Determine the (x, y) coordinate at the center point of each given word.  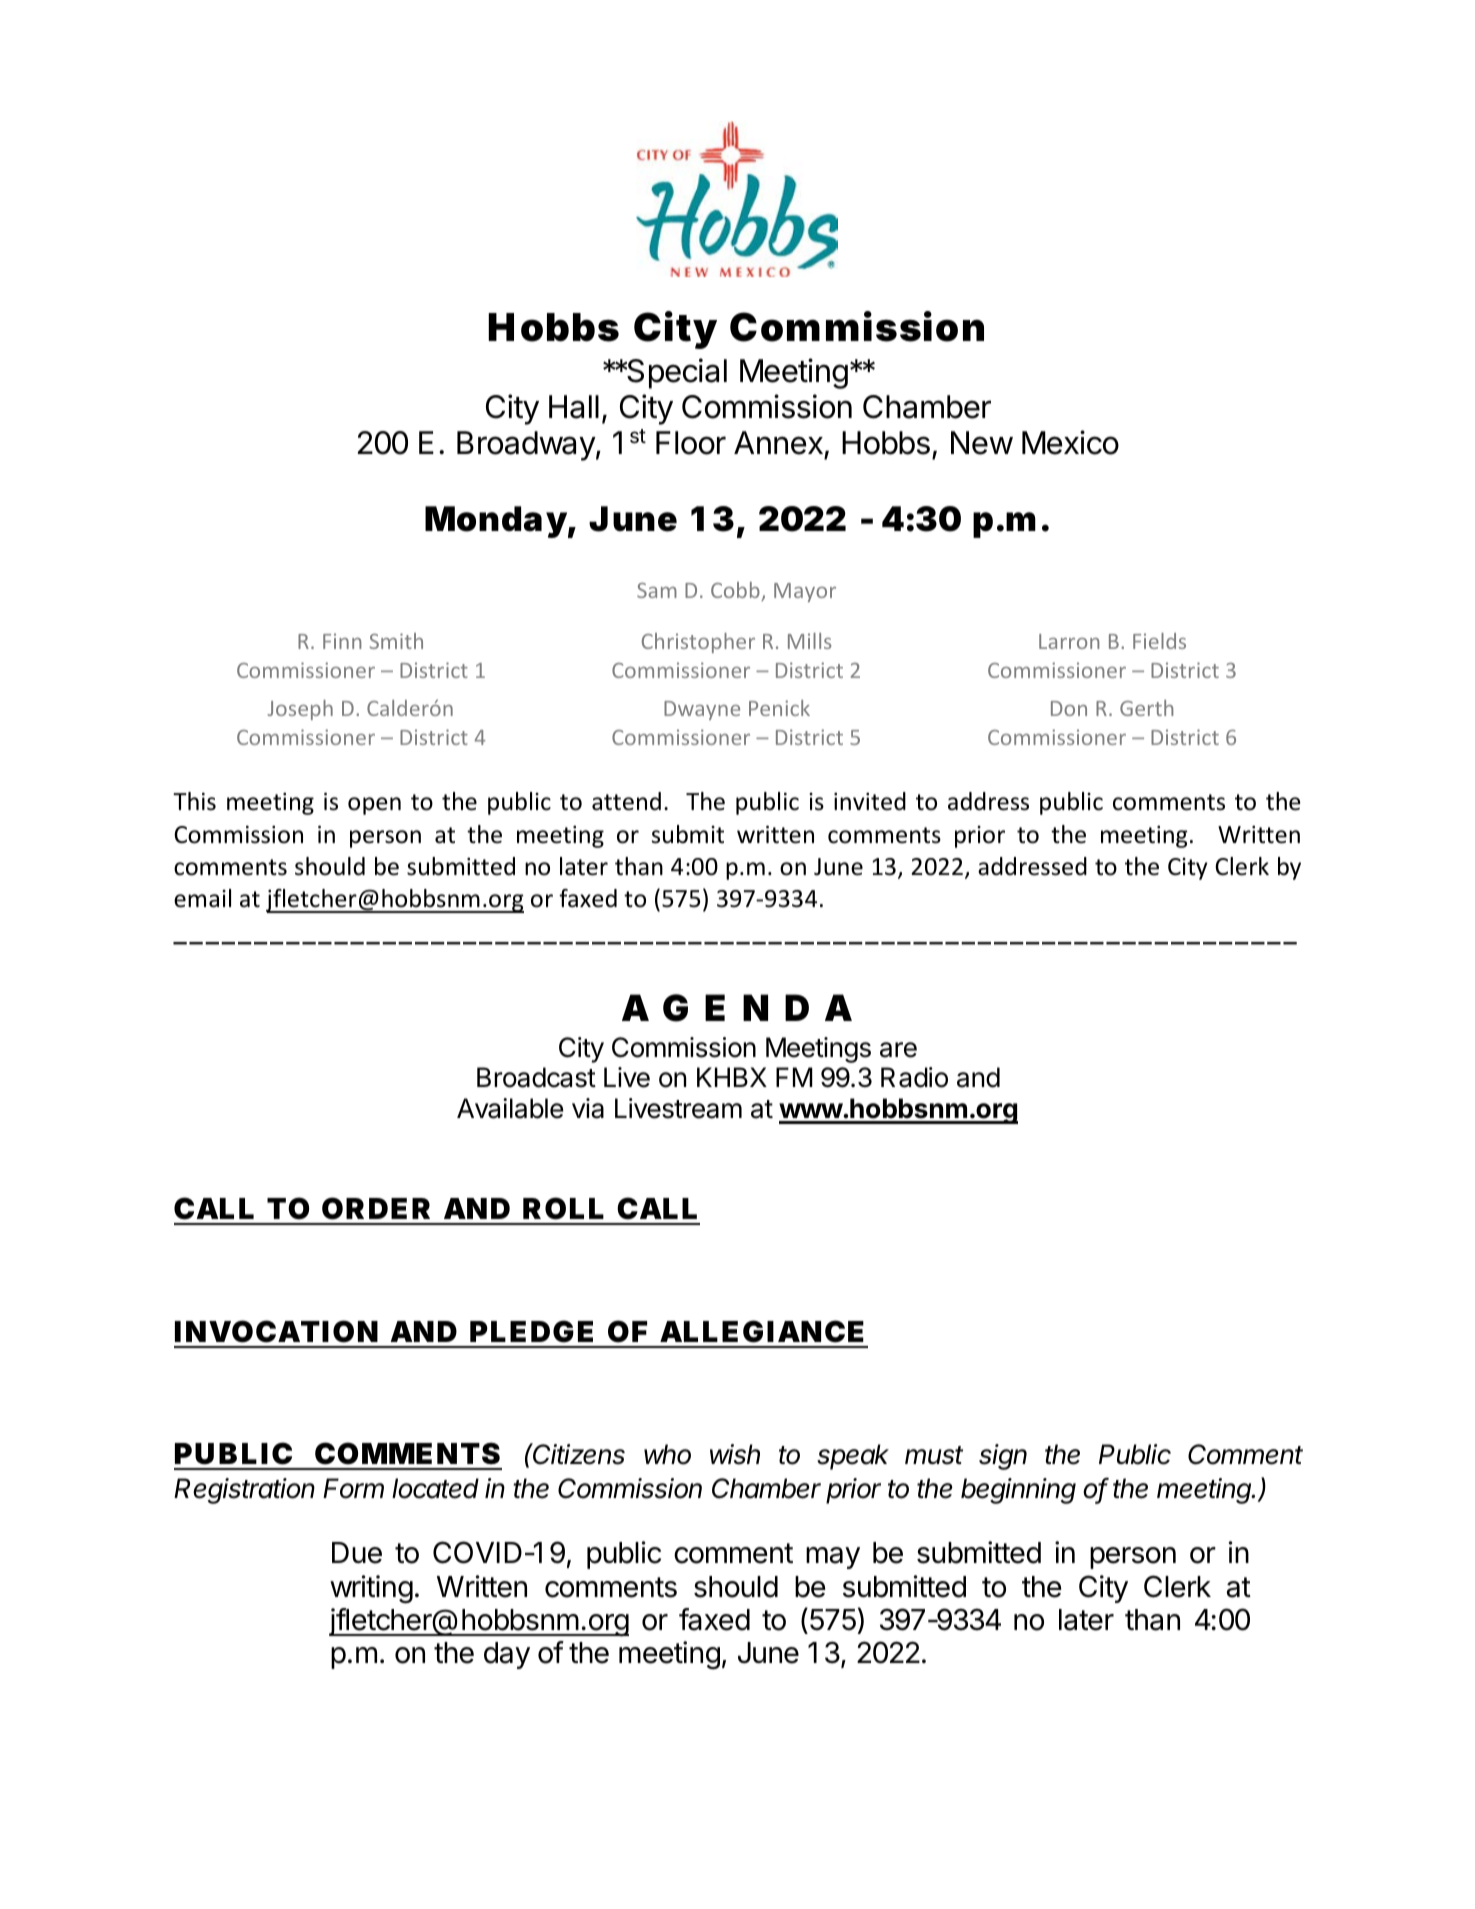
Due (357, 1553)
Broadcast (536, 1077)
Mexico (1070, 442)
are (898, 1050)
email (202, 898)
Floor (691, 443)
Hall (574, 407)
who (667, 1454)
